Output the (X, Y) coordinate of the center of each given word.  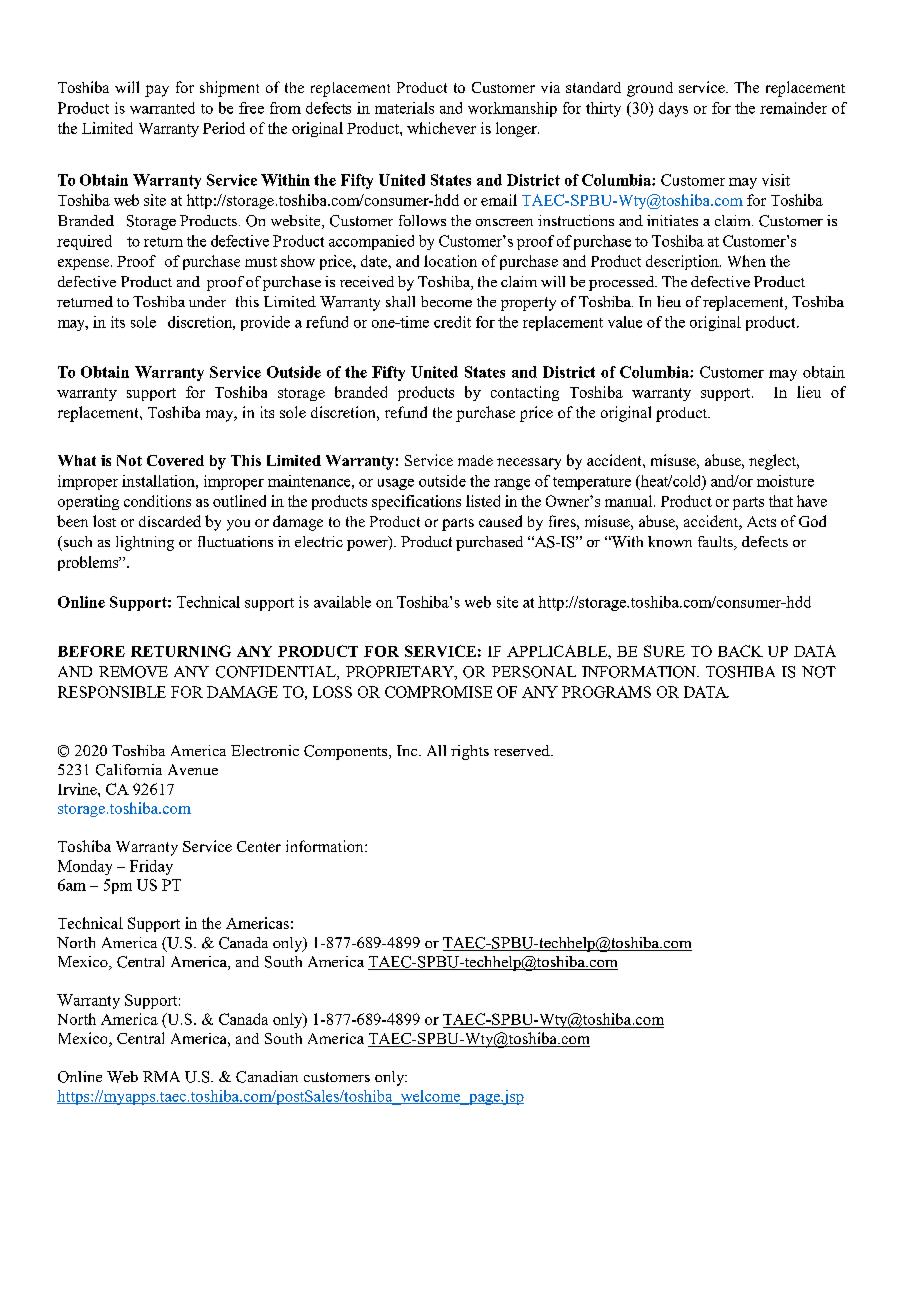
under (207, 301)
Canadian (267, 1077)
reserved (523, 750)
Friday (151, 867)
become (446, 301)
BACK (740, 651)
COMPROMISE (438, 692)
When (747, 261)
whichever (441, 128)
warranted (162, 108)
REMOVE (133, 672)
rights (470, 752)
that (781, 501)
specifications (416, 502)
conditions (157, 501)
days (673, 109)
